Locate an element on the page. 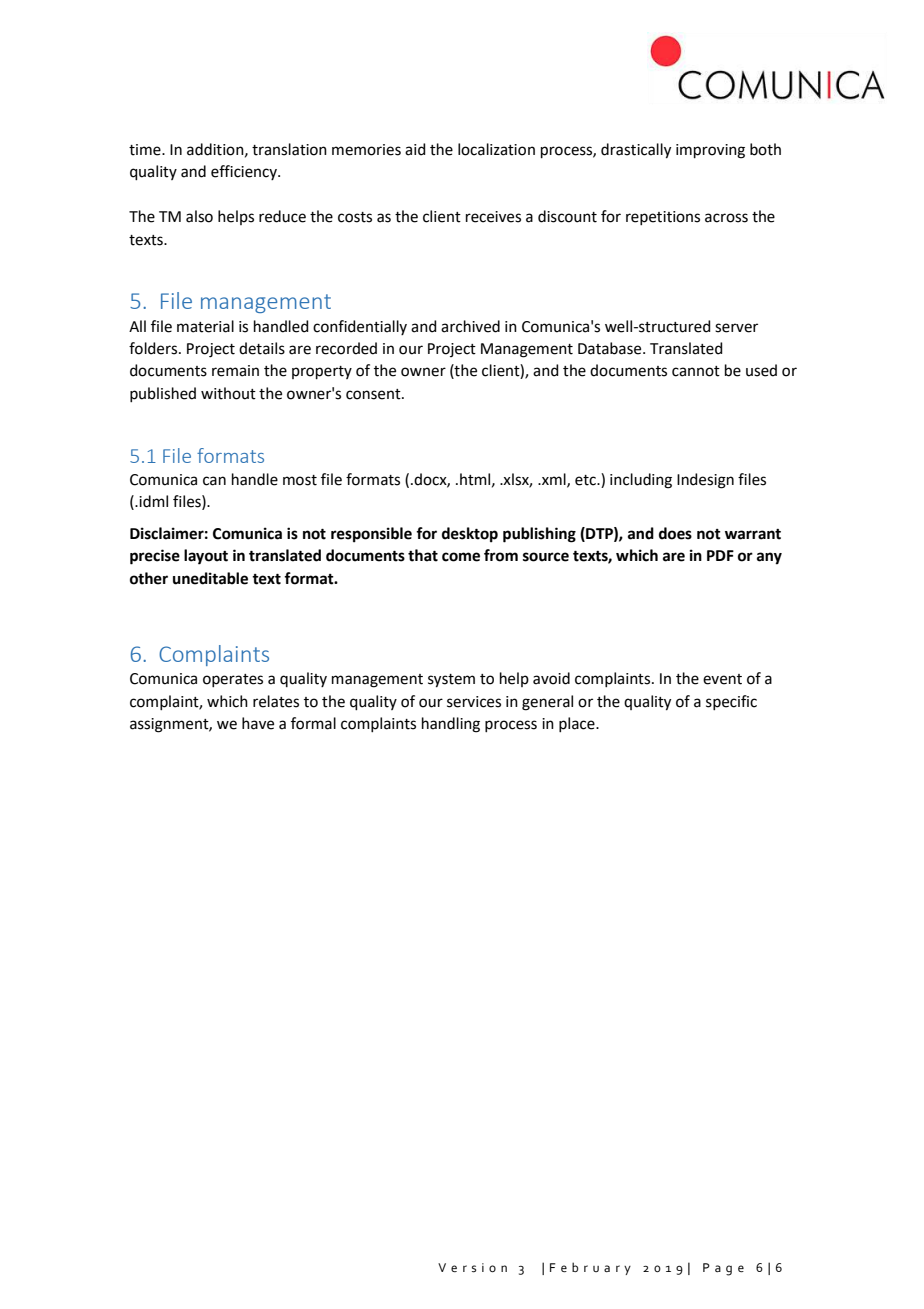  efficiency is located at coordinates (245, 172).
